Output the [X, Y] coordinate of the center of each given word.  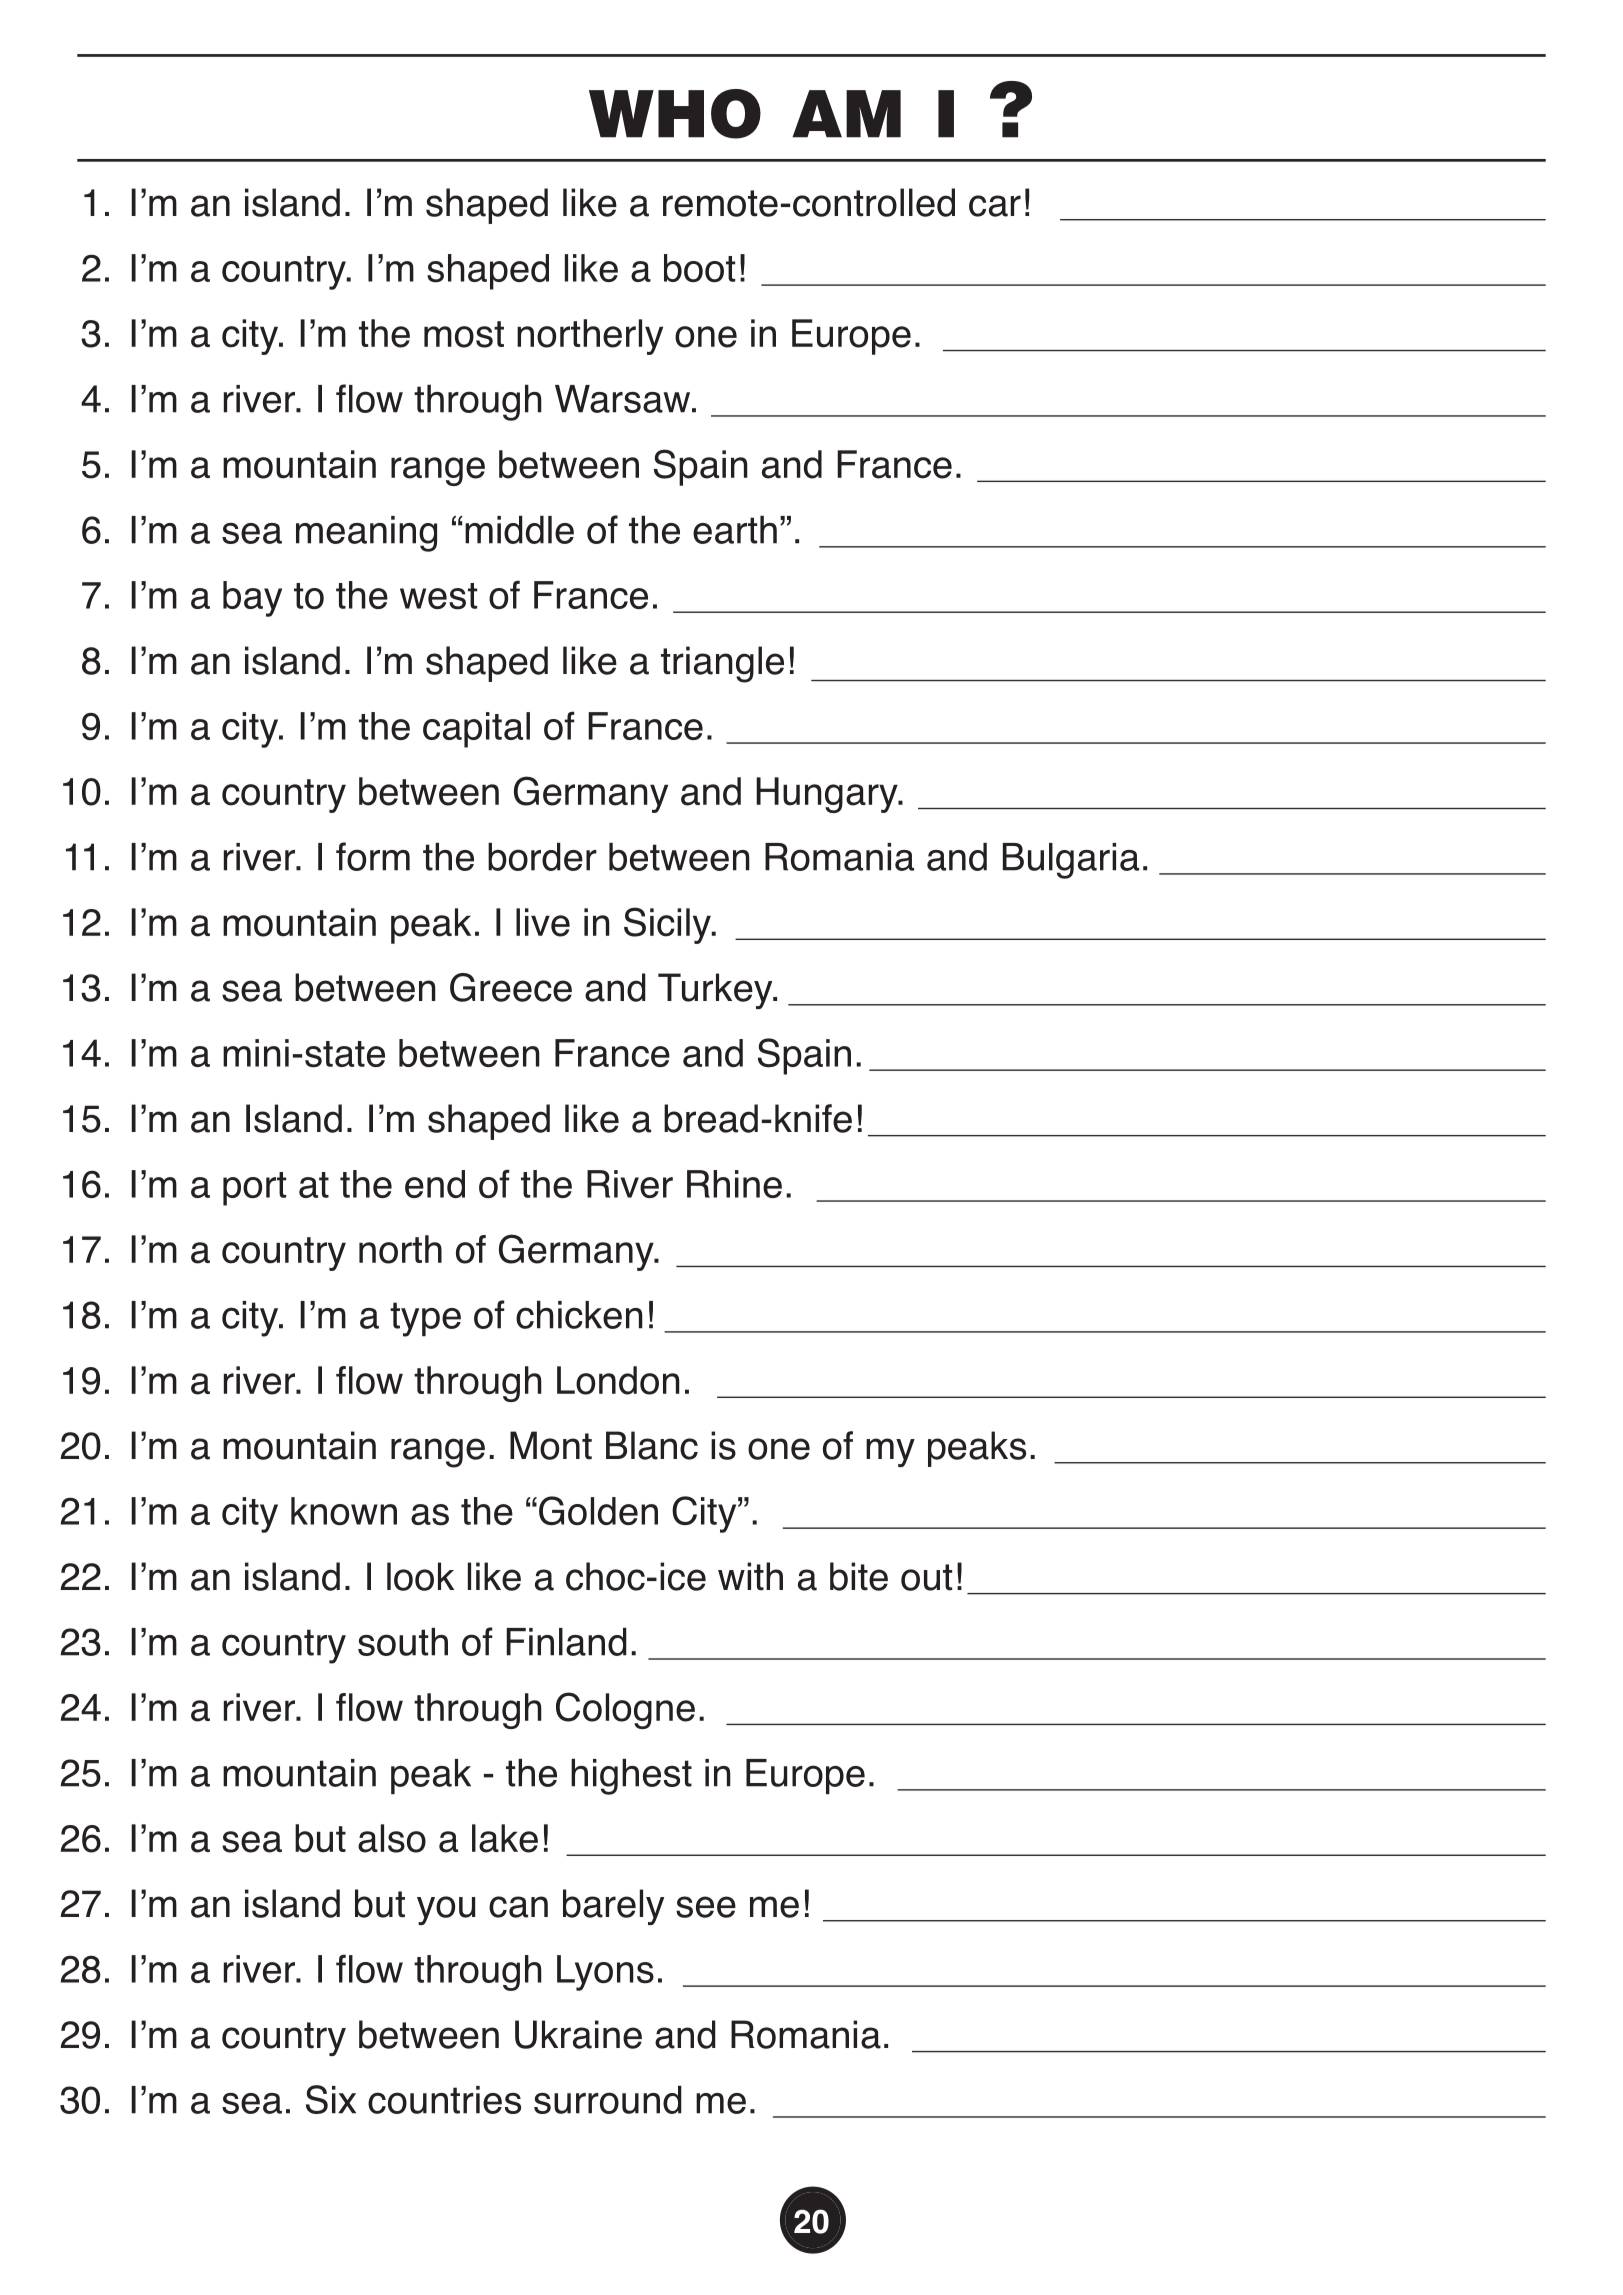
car [995, 206]
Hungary [828, 795]
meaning [366, 534]
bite [859, 1576]
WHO [675, 114]
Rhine [734, 1184]
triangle [722, 664]
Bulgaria [1071, 861]
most [464, 334]
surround [608, 2100]
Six [331, 2099]
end [435, 1184]
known [344, 1511]
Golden [598, 1510]
